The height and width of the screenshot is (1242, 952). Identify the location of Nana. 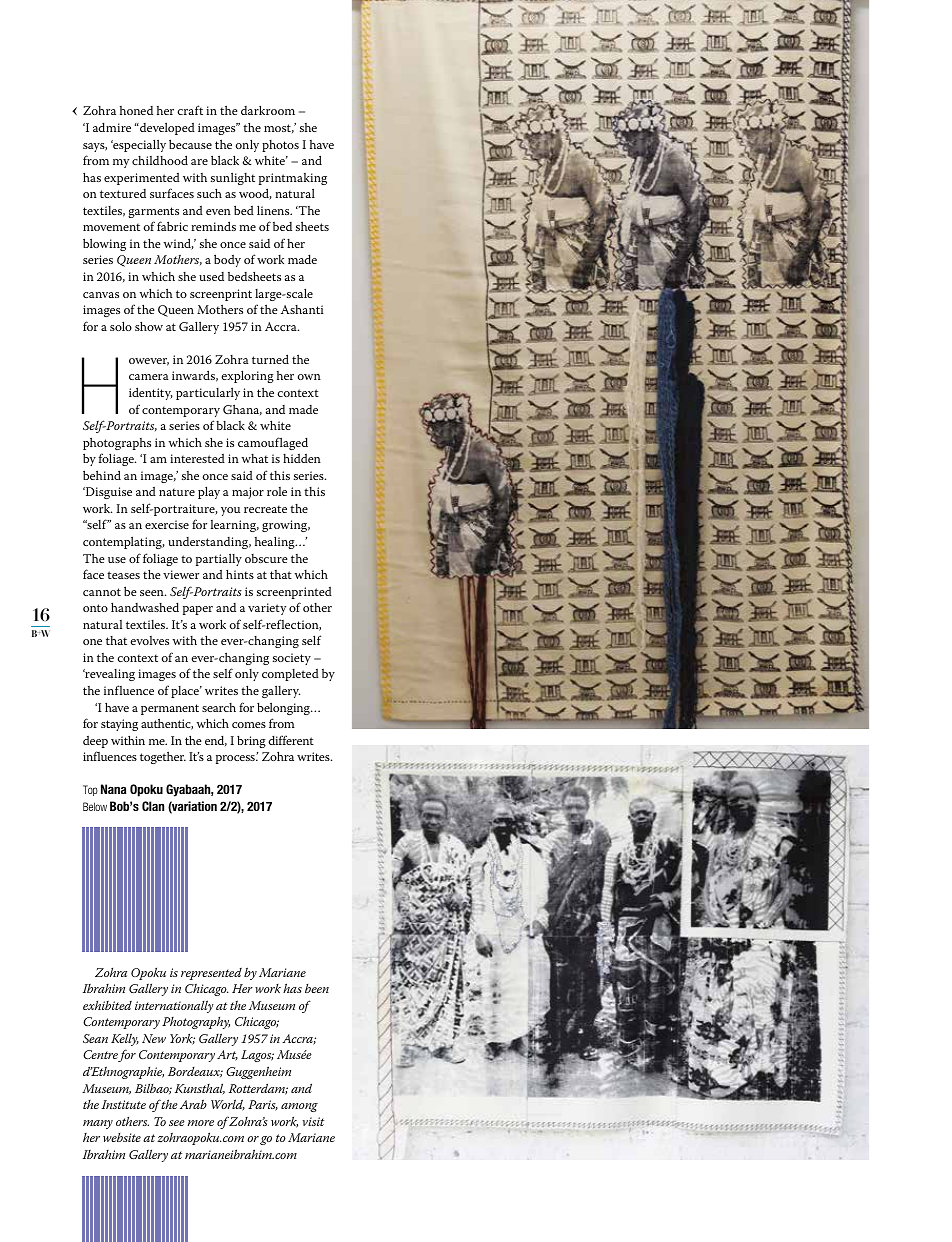
(113, 789).
